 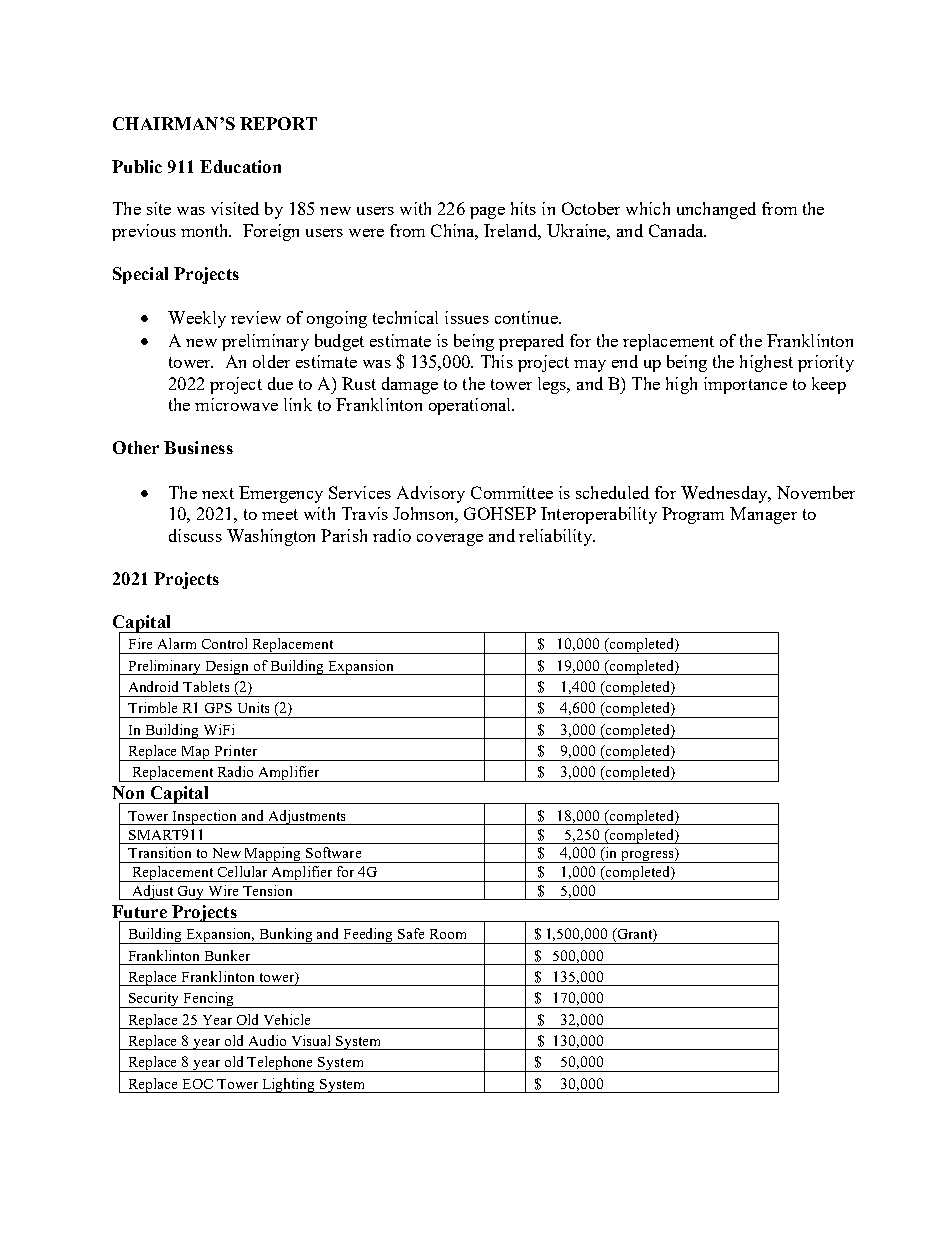 What do you see at coordinates (311, 1040) in the screenshot?
I see `Visual` at bounding box center [311, 1040].
